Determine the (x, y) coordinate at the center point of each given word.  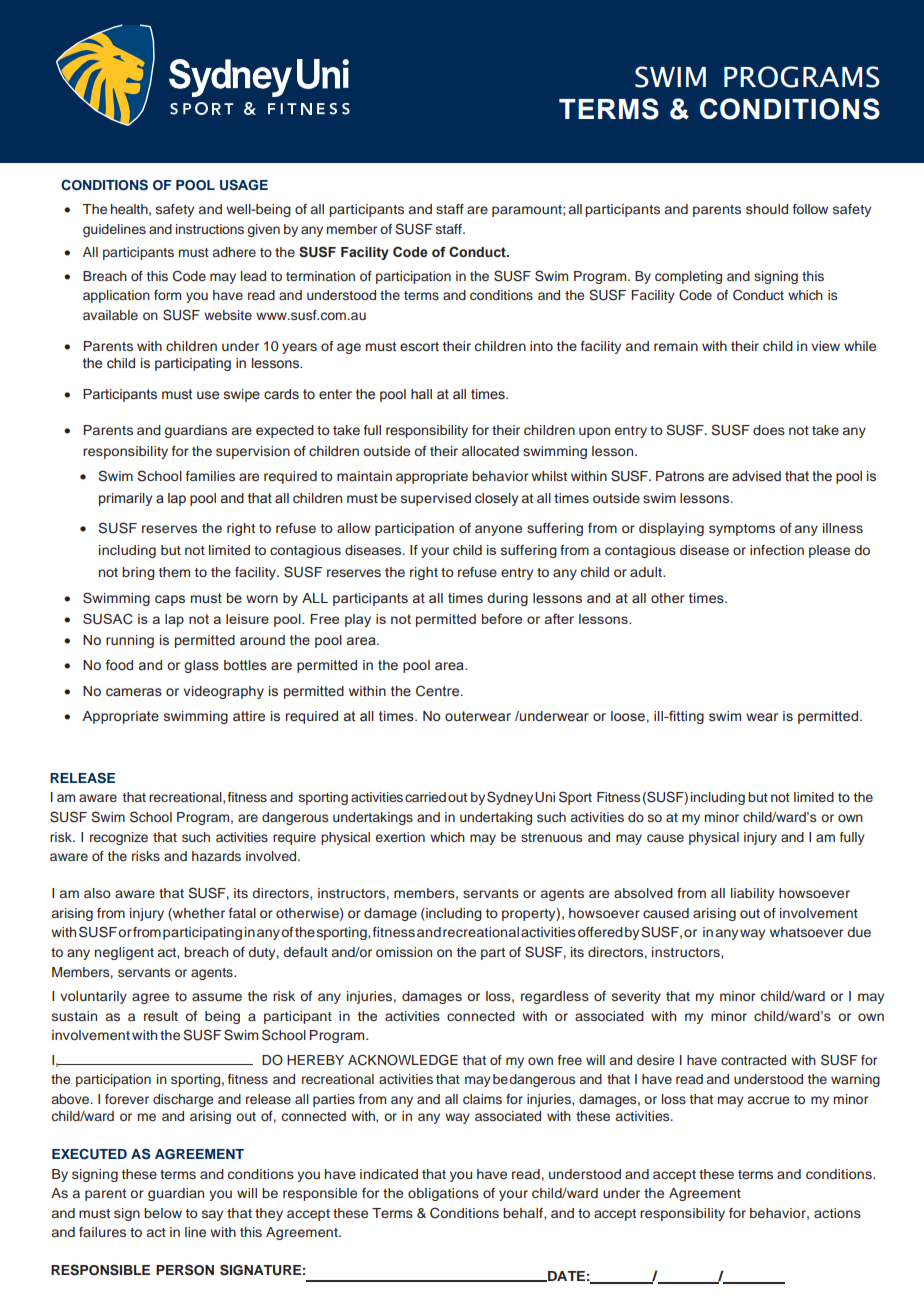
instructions (210, 229)
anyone (498, 530)
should (767, 209)
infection (777, 550)
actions (837, 1213)
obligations (443, 1194)
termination (320, 276)
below (163, 1213)
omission (404, 952)
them (174, 572)
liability (752, 894)
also (97, 893)
